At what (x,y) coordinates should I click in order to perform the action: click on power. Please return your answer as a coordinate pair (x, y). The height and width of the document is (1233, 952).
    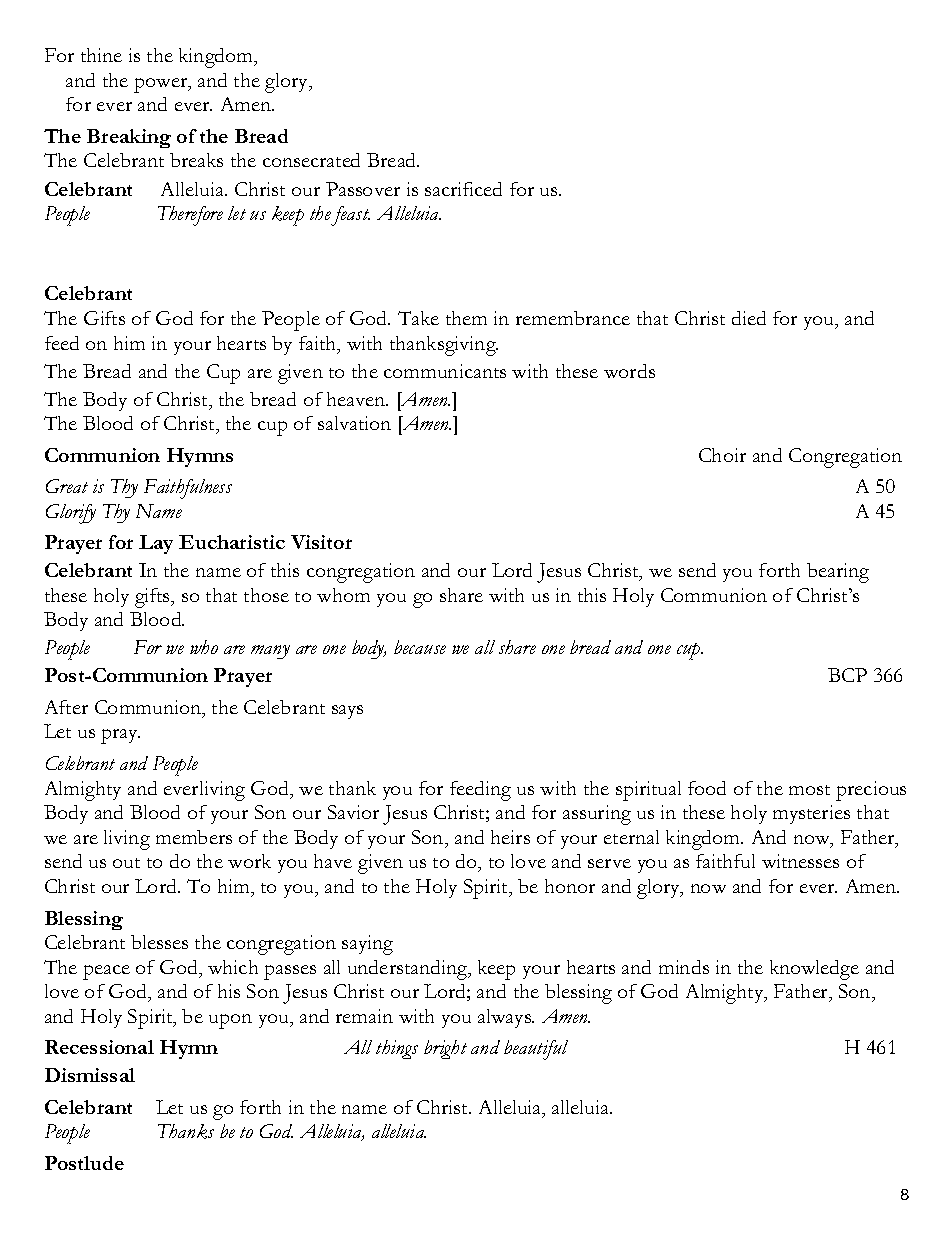
    Looking at the image, I should click on (162, 85).
